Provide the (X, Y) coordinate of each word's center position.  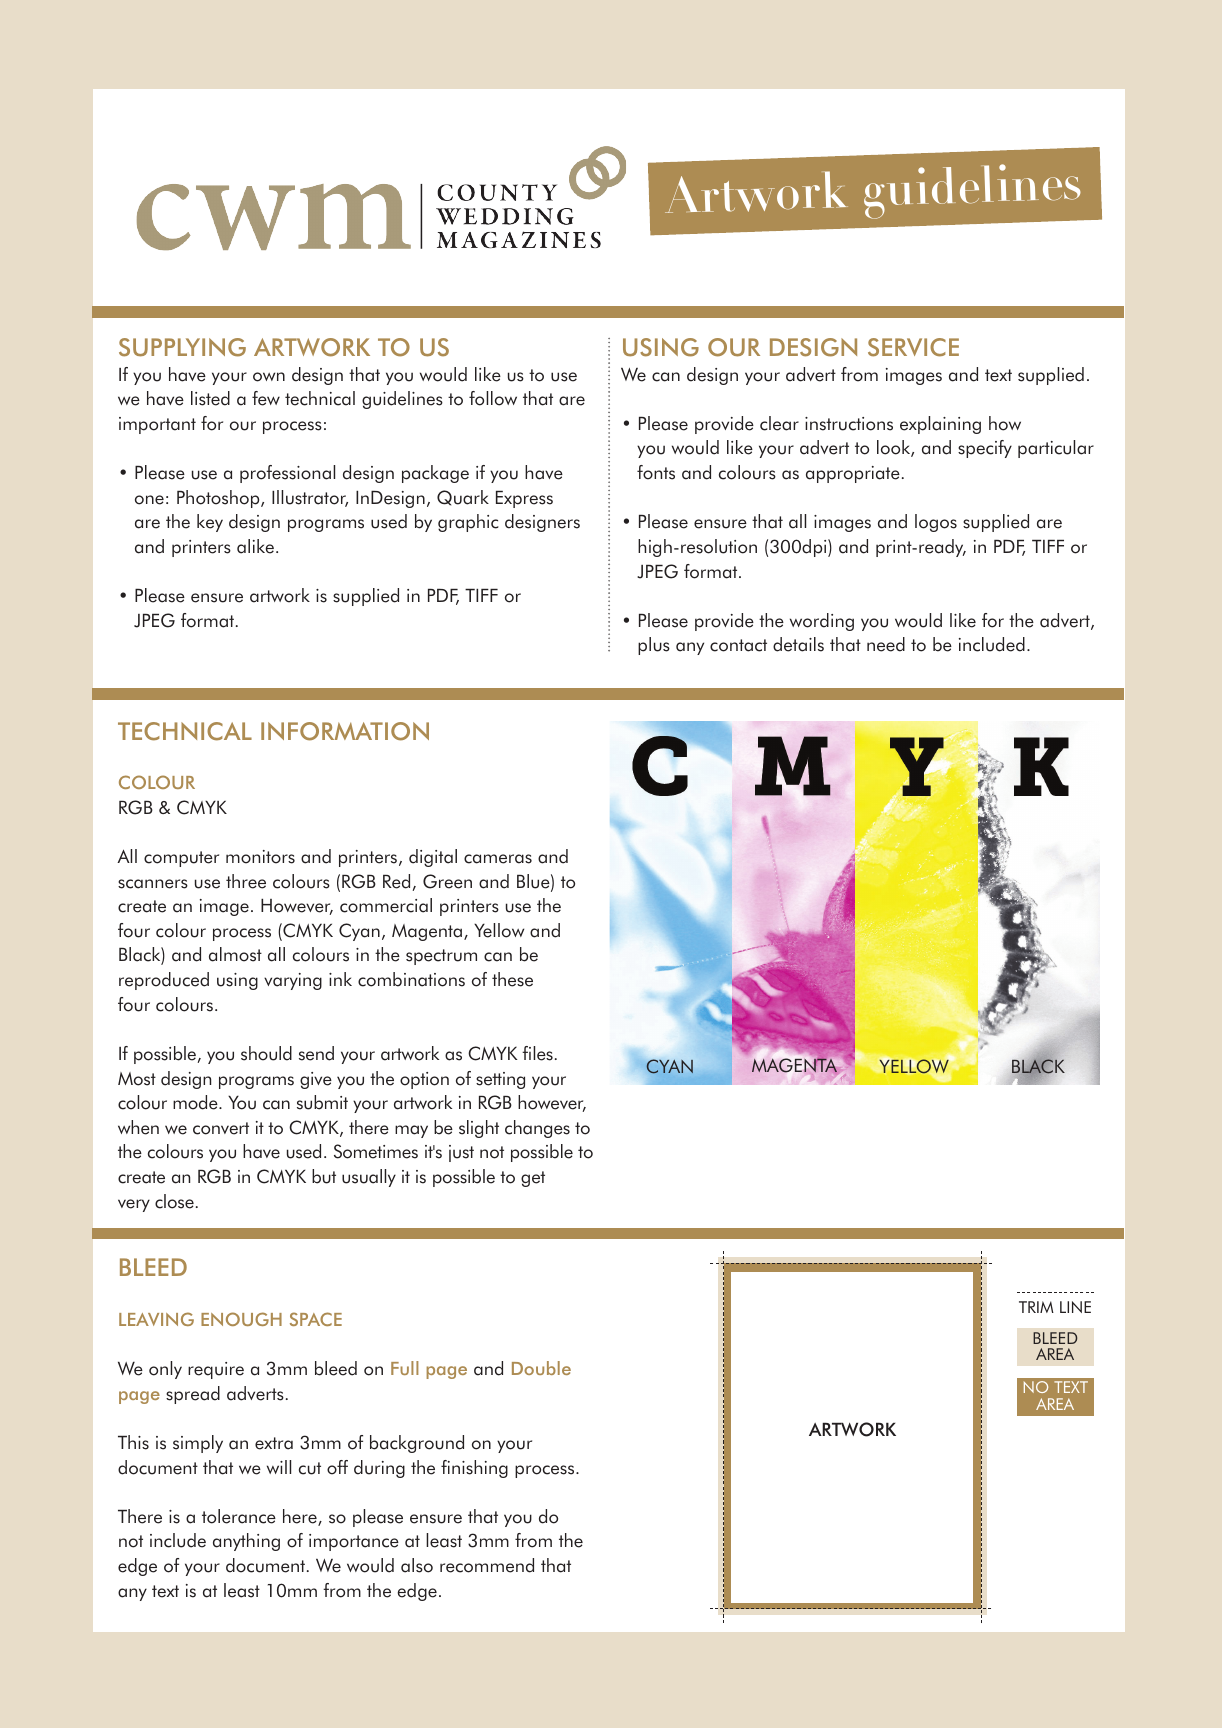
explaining (940, 425)
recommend (487, 1565)
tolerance (239, 1516)
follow (493, 398)
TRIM (1036, 1307)
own (269, 377)
